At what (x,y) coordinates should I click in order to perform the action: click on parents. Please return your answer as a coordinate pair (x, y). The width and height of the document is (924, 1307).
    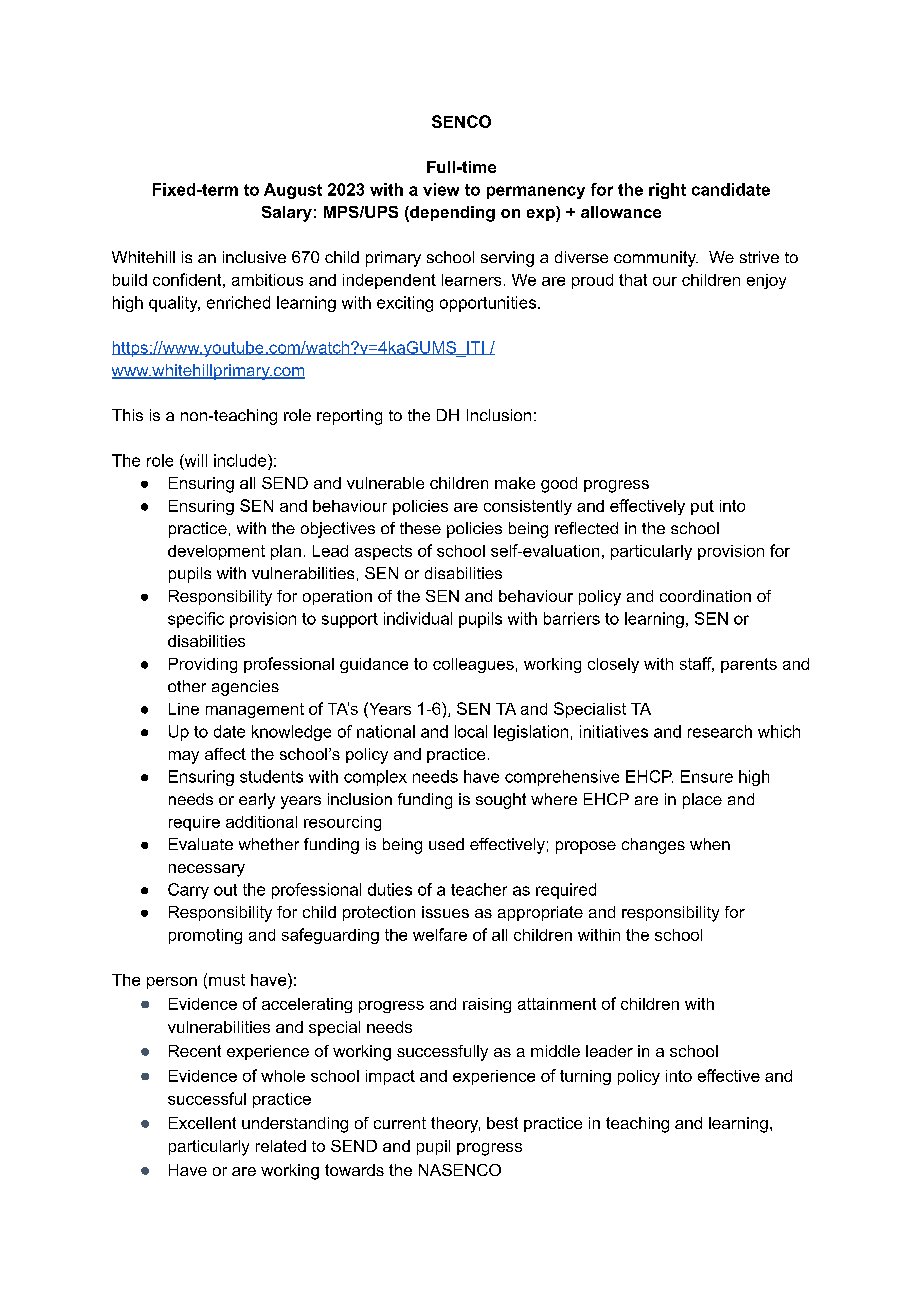
    Looking at the image, I should click on (749, 665).
